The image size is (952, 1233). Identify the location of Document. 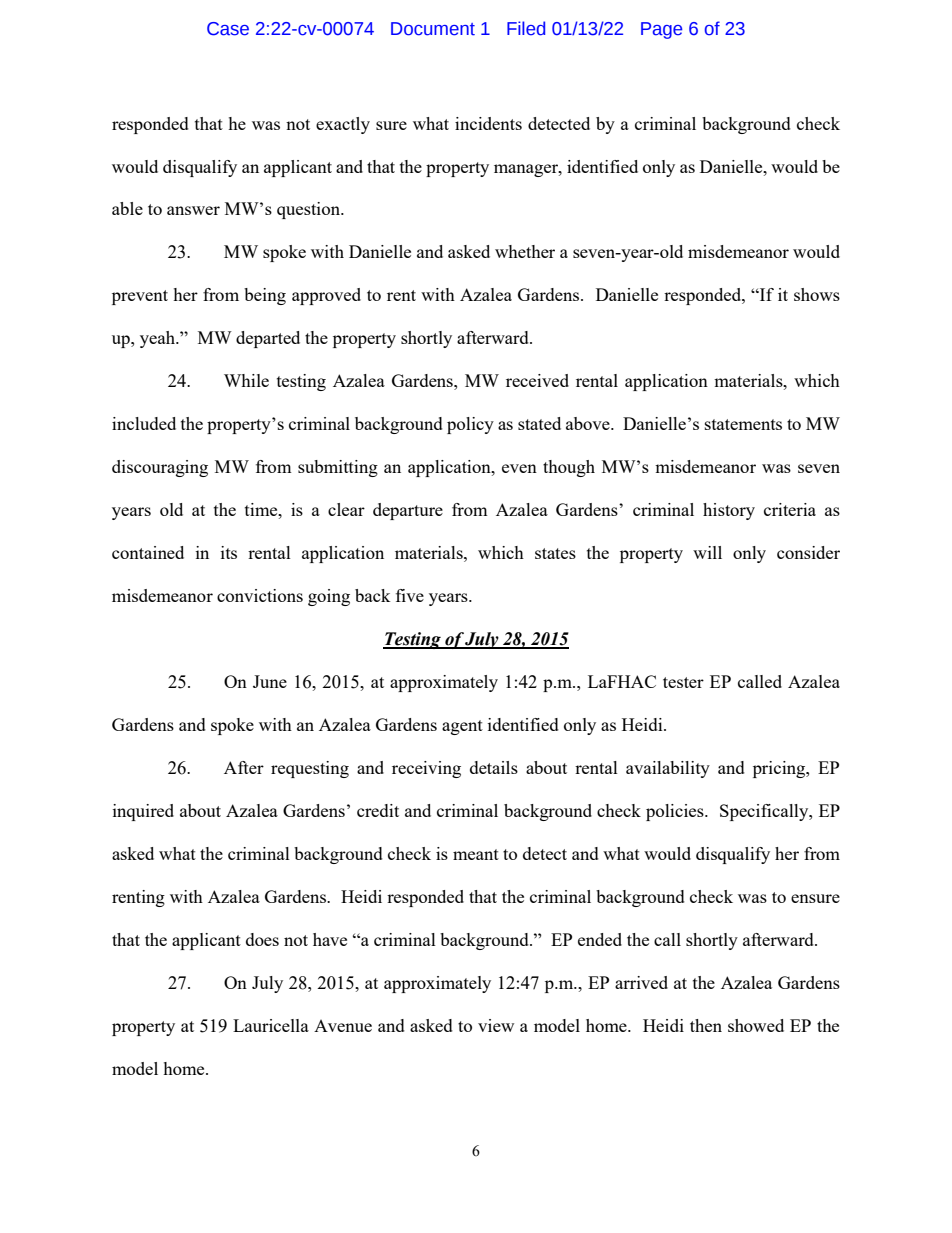
(433, 29).
